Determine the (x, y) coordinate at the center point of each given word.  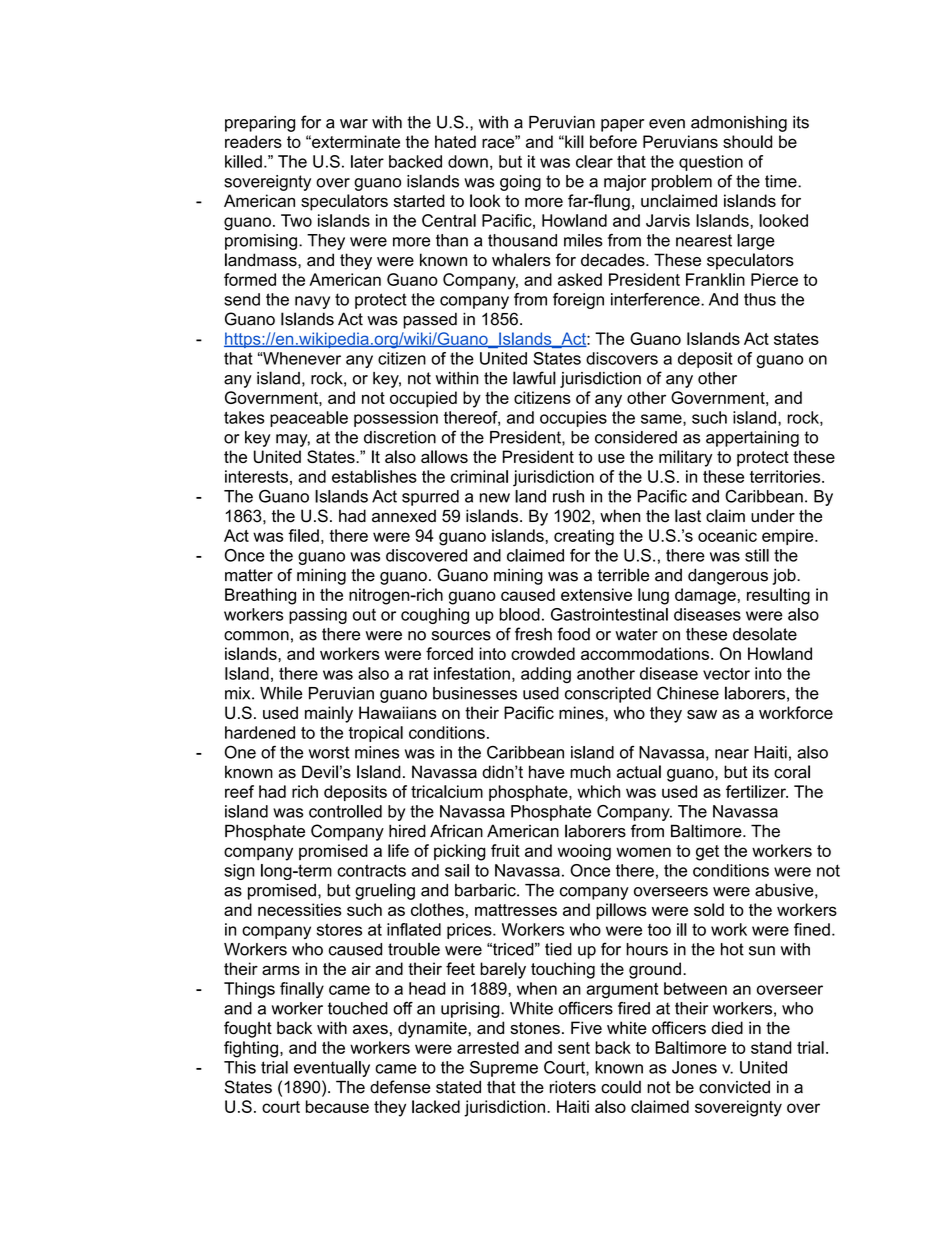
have (546, 772)
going (520, 183)
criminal (479, 476)
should (747, 141)
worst (329, 752)
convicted (734, 1087)
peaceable (309, 419)
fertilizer (757, 791)
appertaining (752, 439)
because (337, 1106)
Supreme (504, 1069)
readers (253, 141)
